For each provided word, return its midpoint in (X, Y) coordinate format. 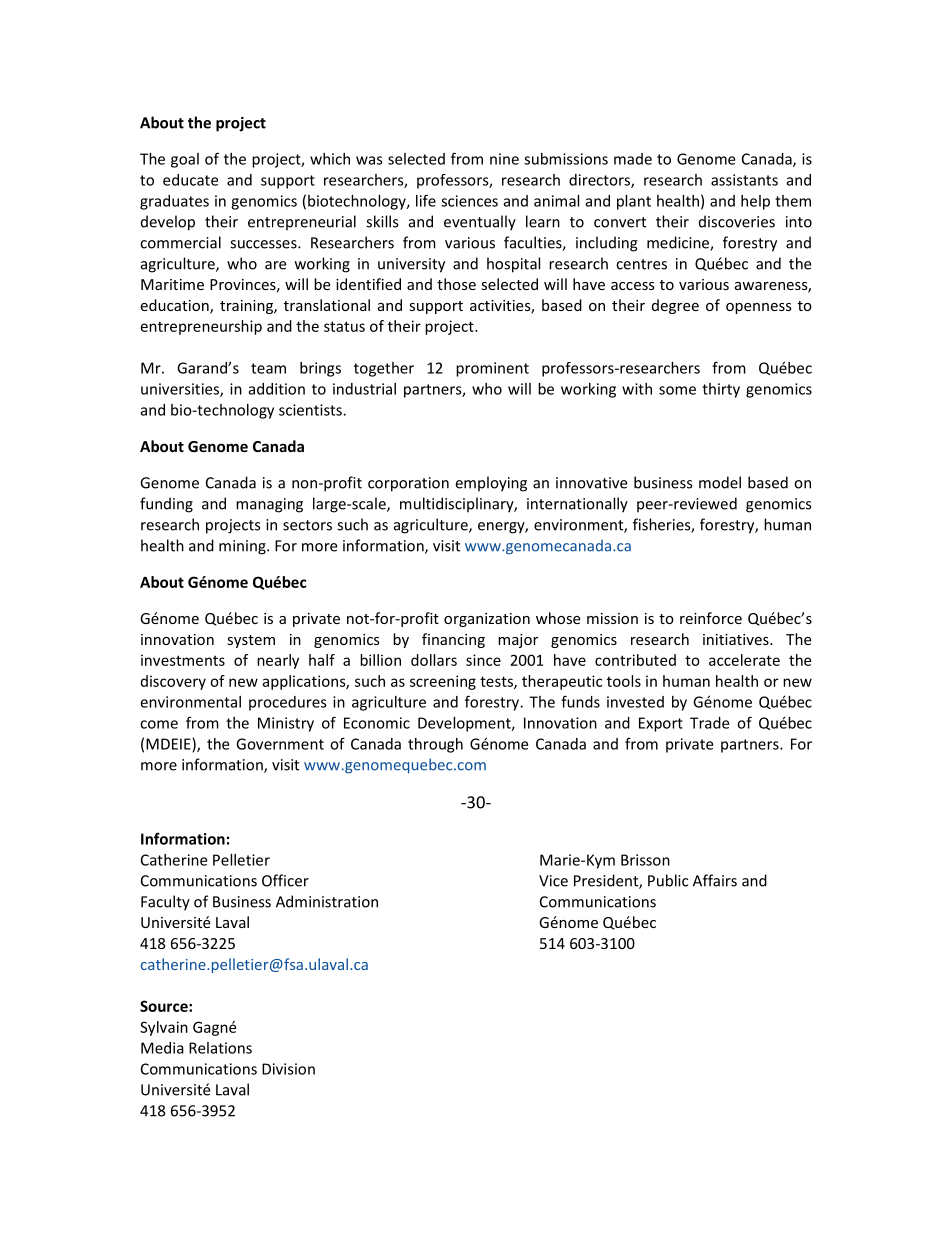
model (720, 482)
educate (190, 180)
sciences (469, 201)
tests (497, 682)
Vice (553, 881)
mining (243, 547)
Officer (285, 880)
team (268, 368)
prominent (492, 369)
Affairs (715, 880)
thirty (721, 390)
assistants (744, 180)
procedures (288, 703)
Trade (709, 723)
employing (491, 484)
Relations (220, 1048)
